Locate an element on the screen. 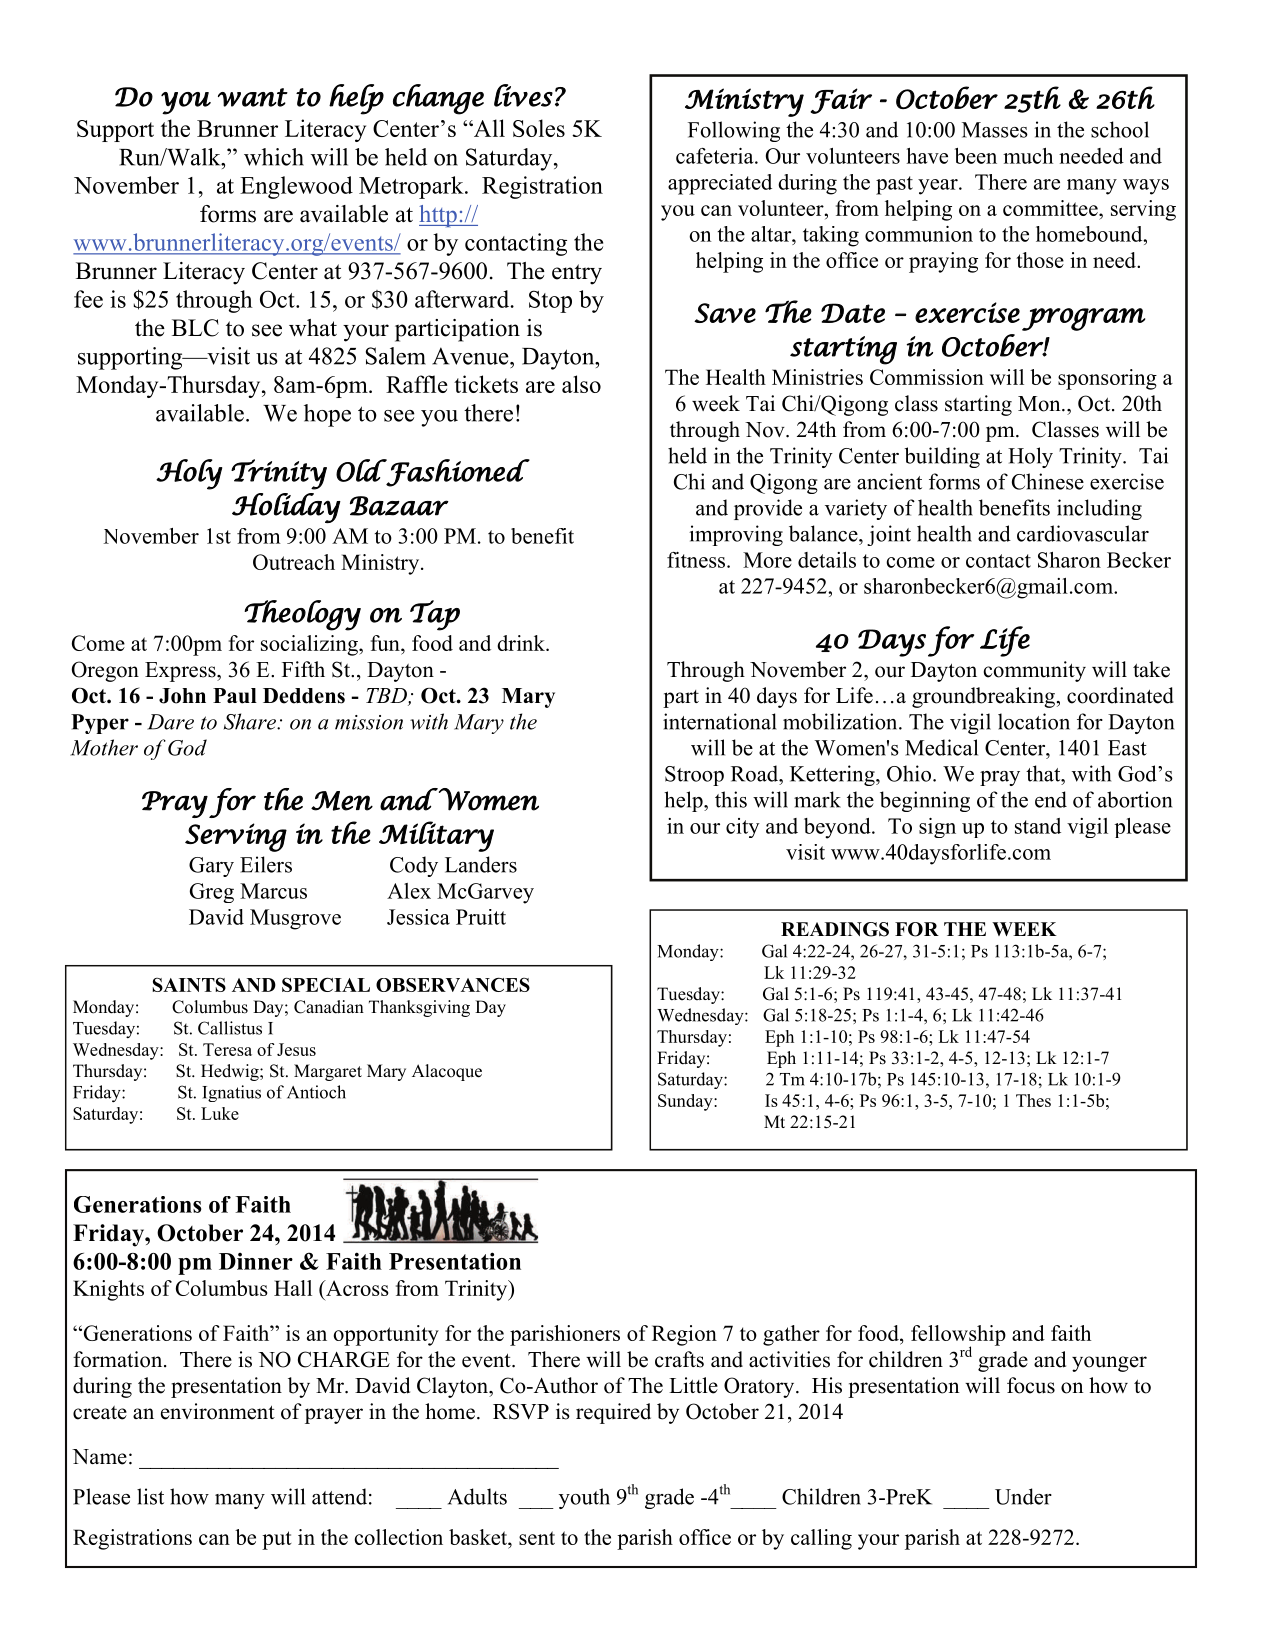 Image resolution: width=1262 pixels, height=1633 pixels. much is located at coordinates (1028, 156).
